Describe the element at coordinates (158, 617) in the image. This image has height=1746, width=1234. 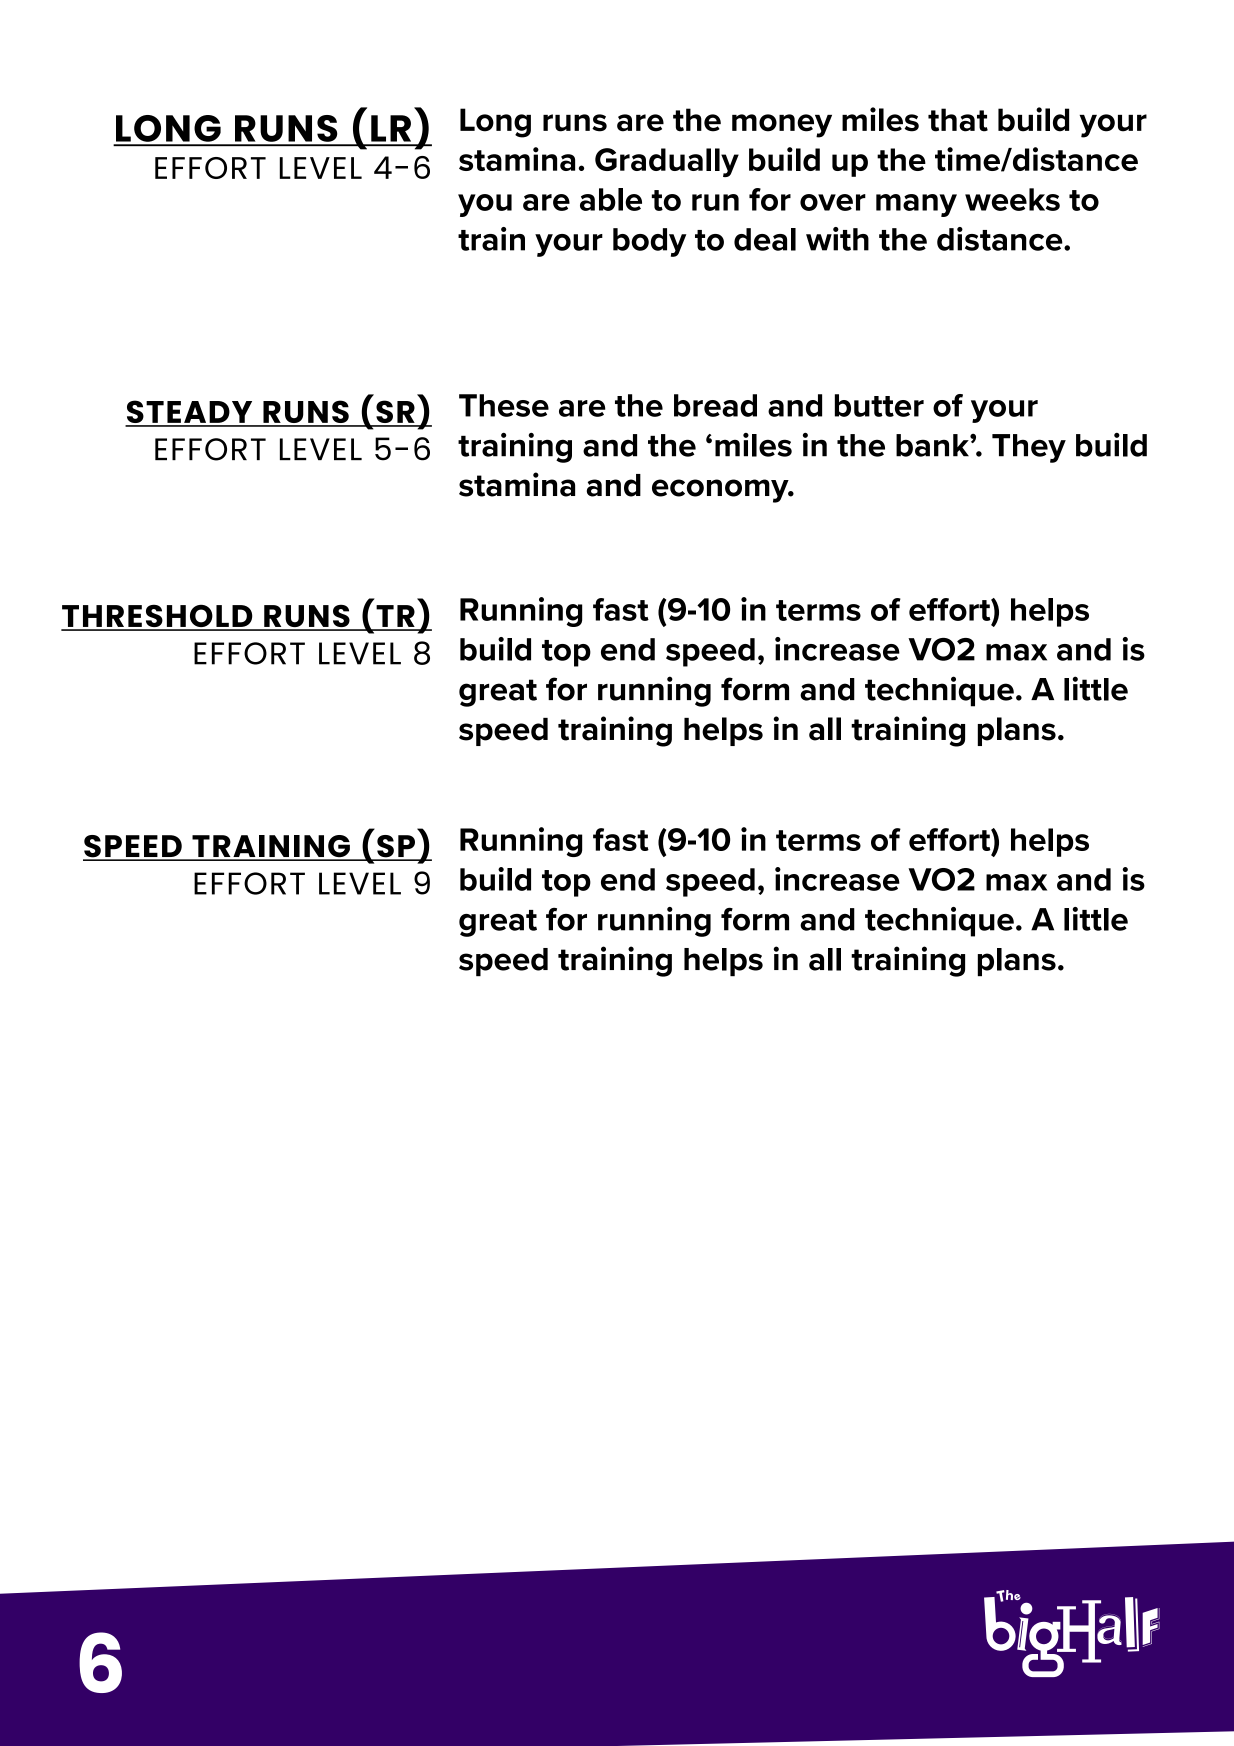
I see `THRESHOLD` at that location.
